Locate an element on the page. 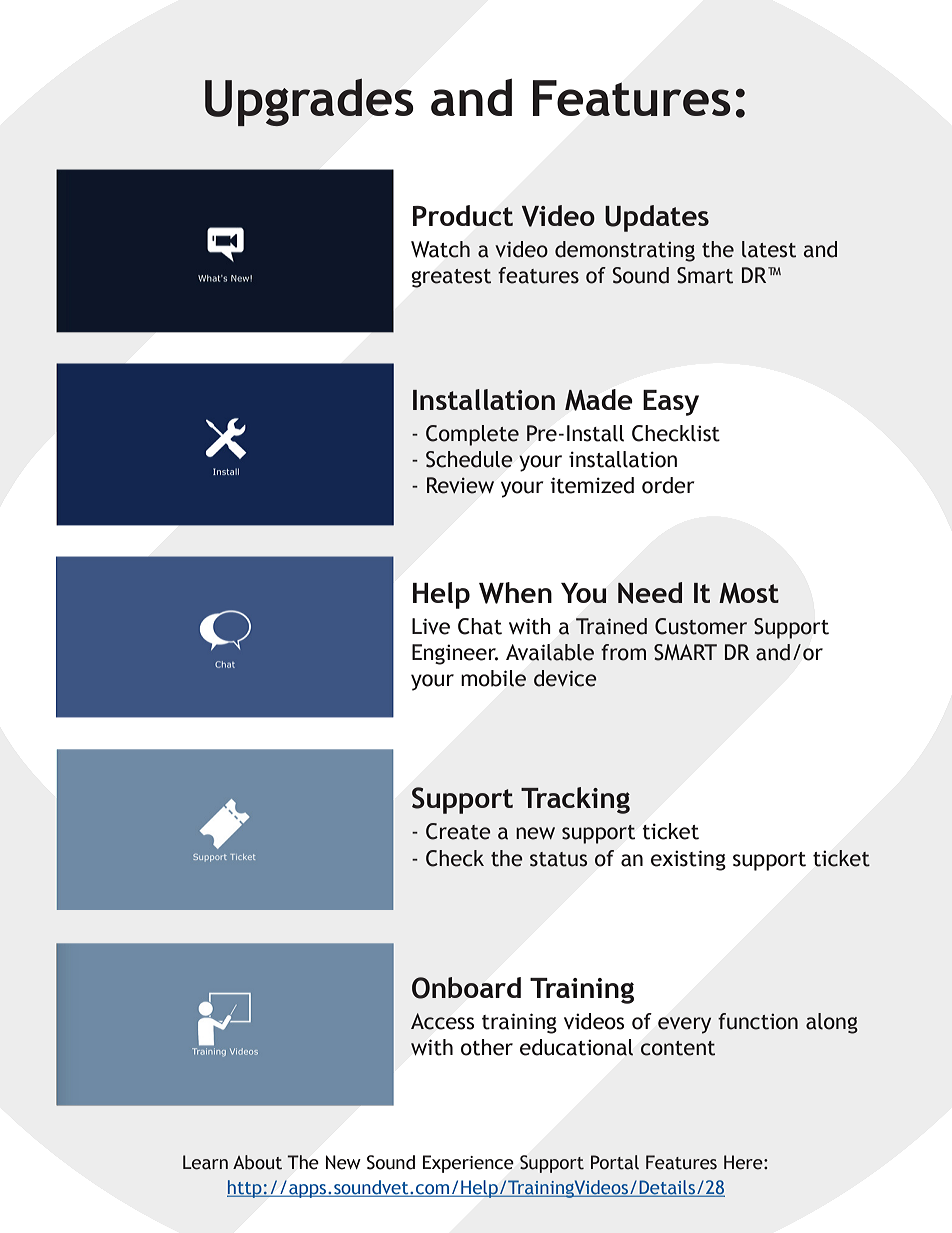 This page has width=952, height=1233. Product is located at coordinates (463, 215).
